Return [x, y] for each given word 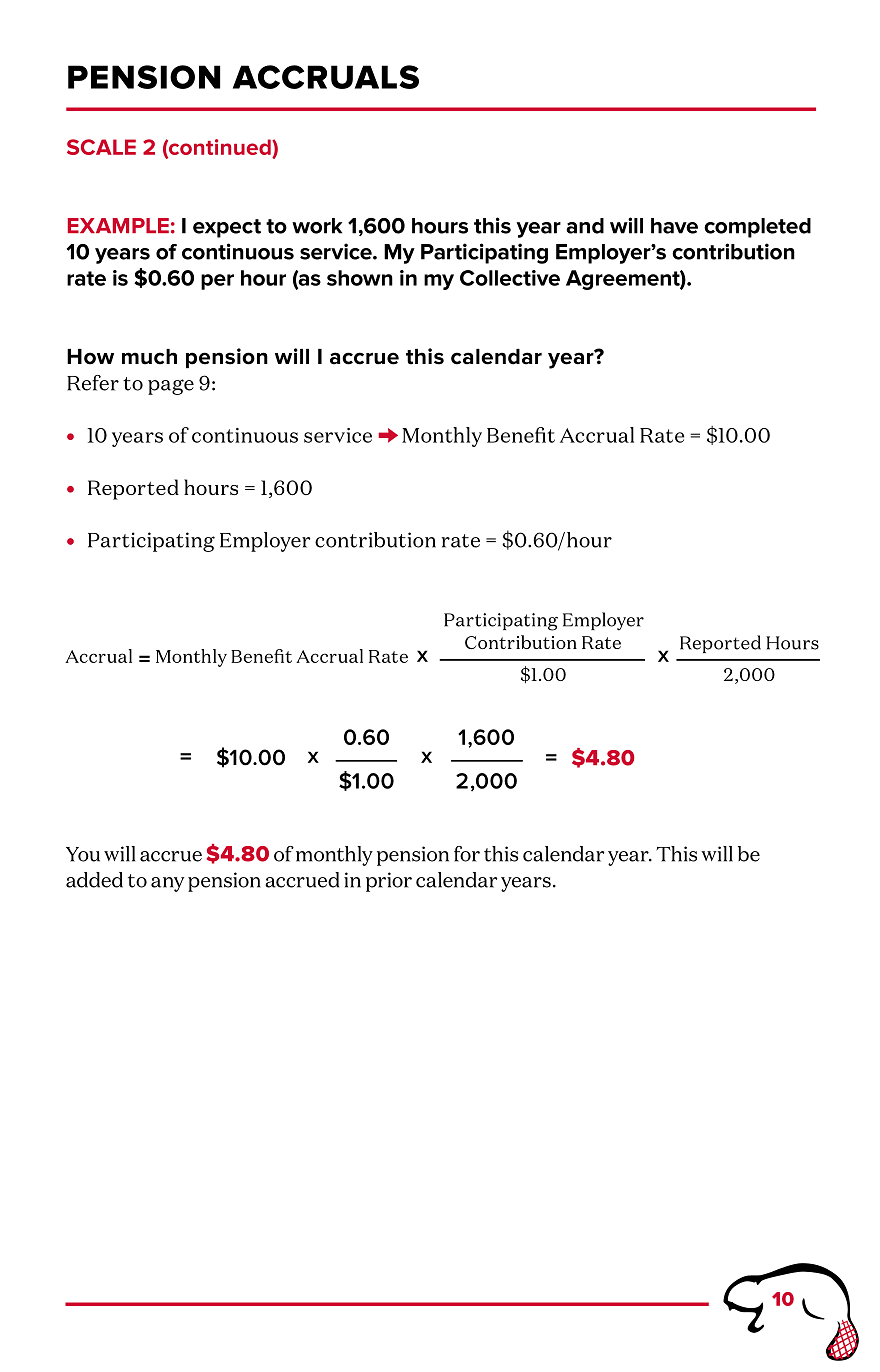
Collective [510, 278]
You [83, 854]
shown [360, 278]
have [674, 226]
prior [389, 882]
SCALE [101, 147]
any [167, 884]
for [467, 854]
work [317, 226]
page [171, 387]
